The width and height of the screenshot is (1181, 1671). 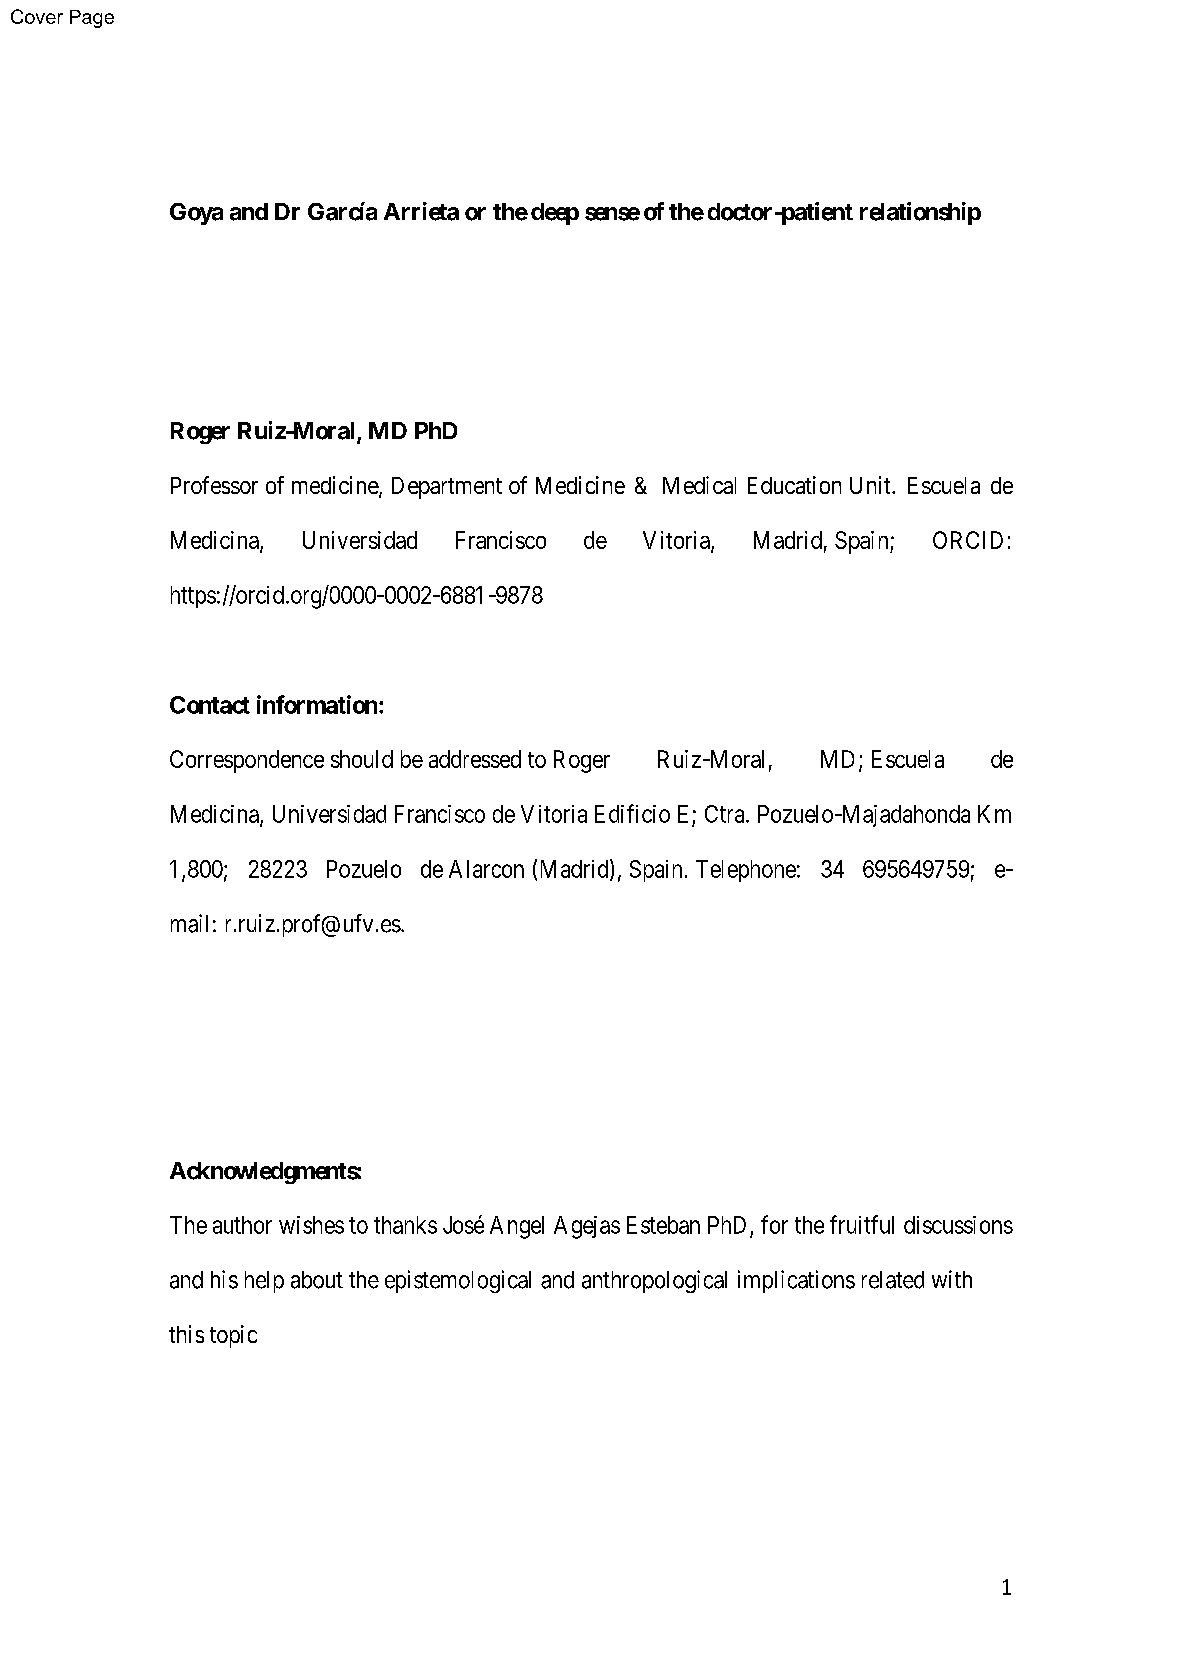 What do you see at coordinates (871, 485) in the screenshot?
I see `Unit` at bounding box center [871, 485].
